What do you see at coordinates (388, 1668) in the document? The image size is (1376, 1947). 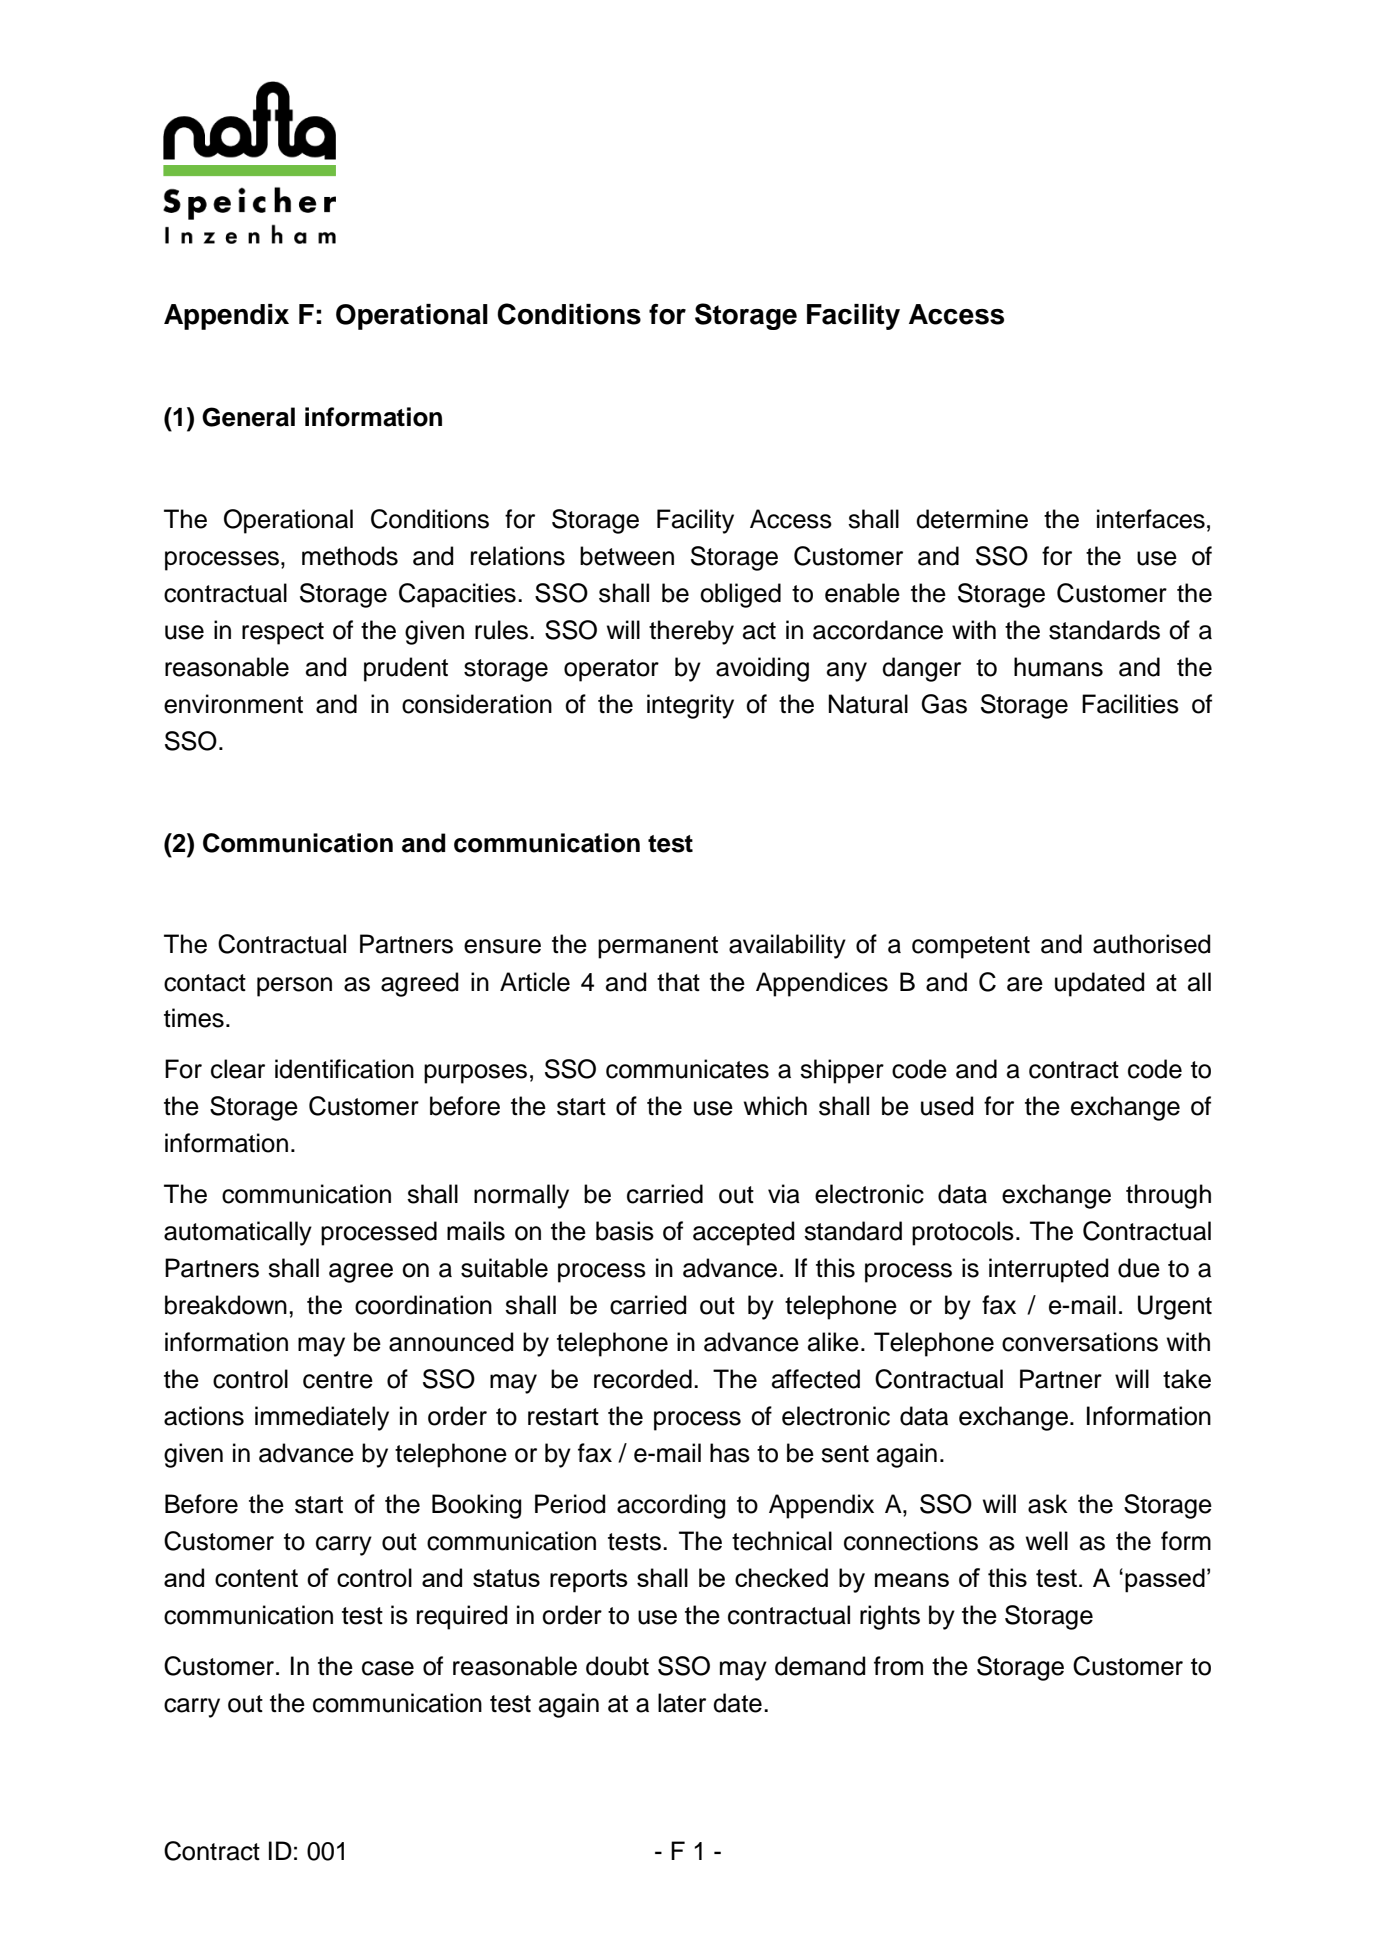 I see `case` at bounding box center [388, 1668].
